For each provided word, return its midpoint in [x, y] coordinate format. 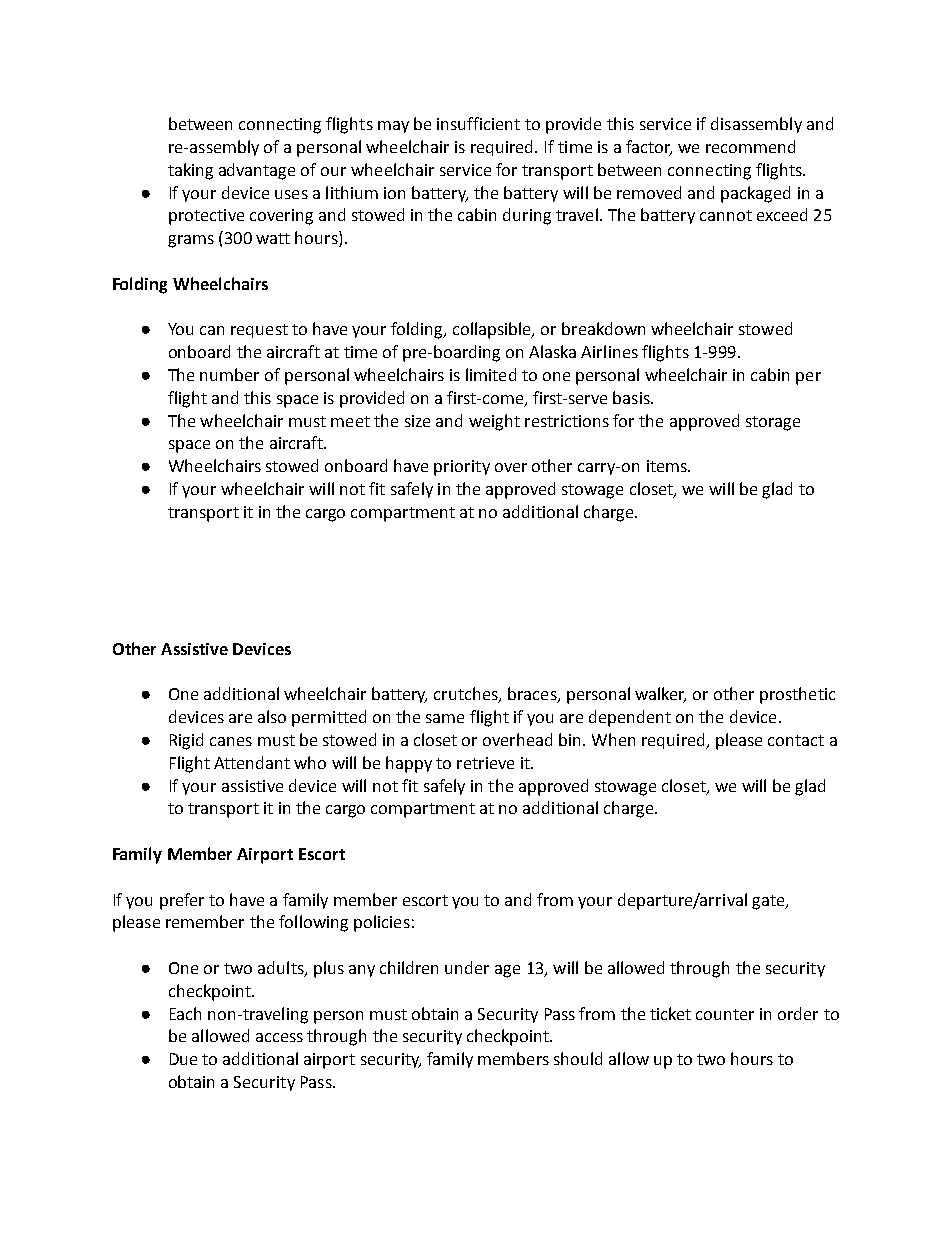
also [272, 716]
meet [350, 421]
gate [769, 902]
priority [462, 468]
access [279, 1037]
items [668, 466]
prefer [182, 901]
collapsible [493, 330]
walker [660, 695]
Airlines [609, 351]
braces [533, 695]
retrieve [485, 763]
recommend [750, 146]
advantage [257, 171]
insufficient [478, 123]
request [259, 331]
